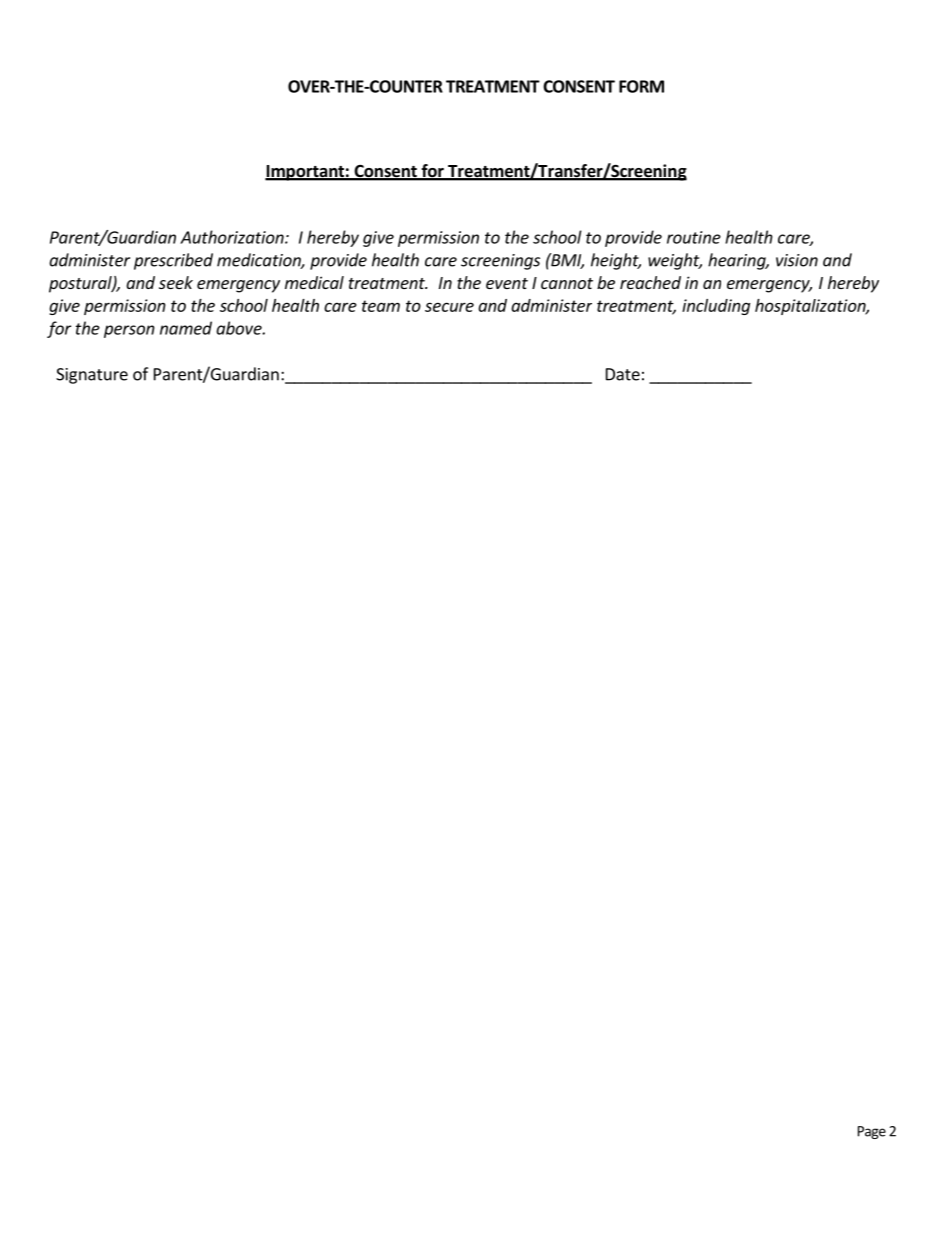  Describe the element at coordinates (694, 237) in the screenshot. I see `routine` at that location.
